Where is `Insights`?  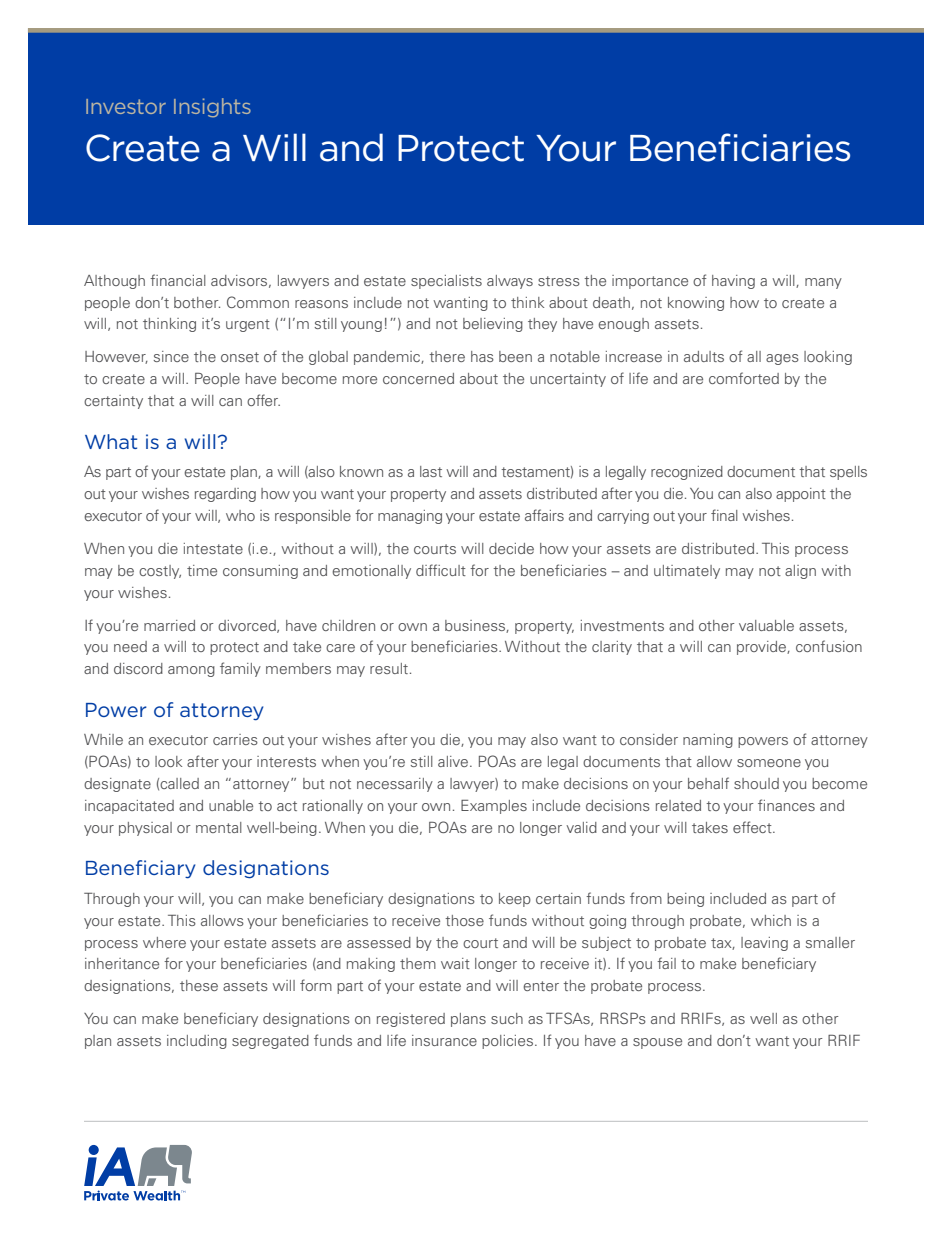
Insights is located at coordinates (212, 108).
